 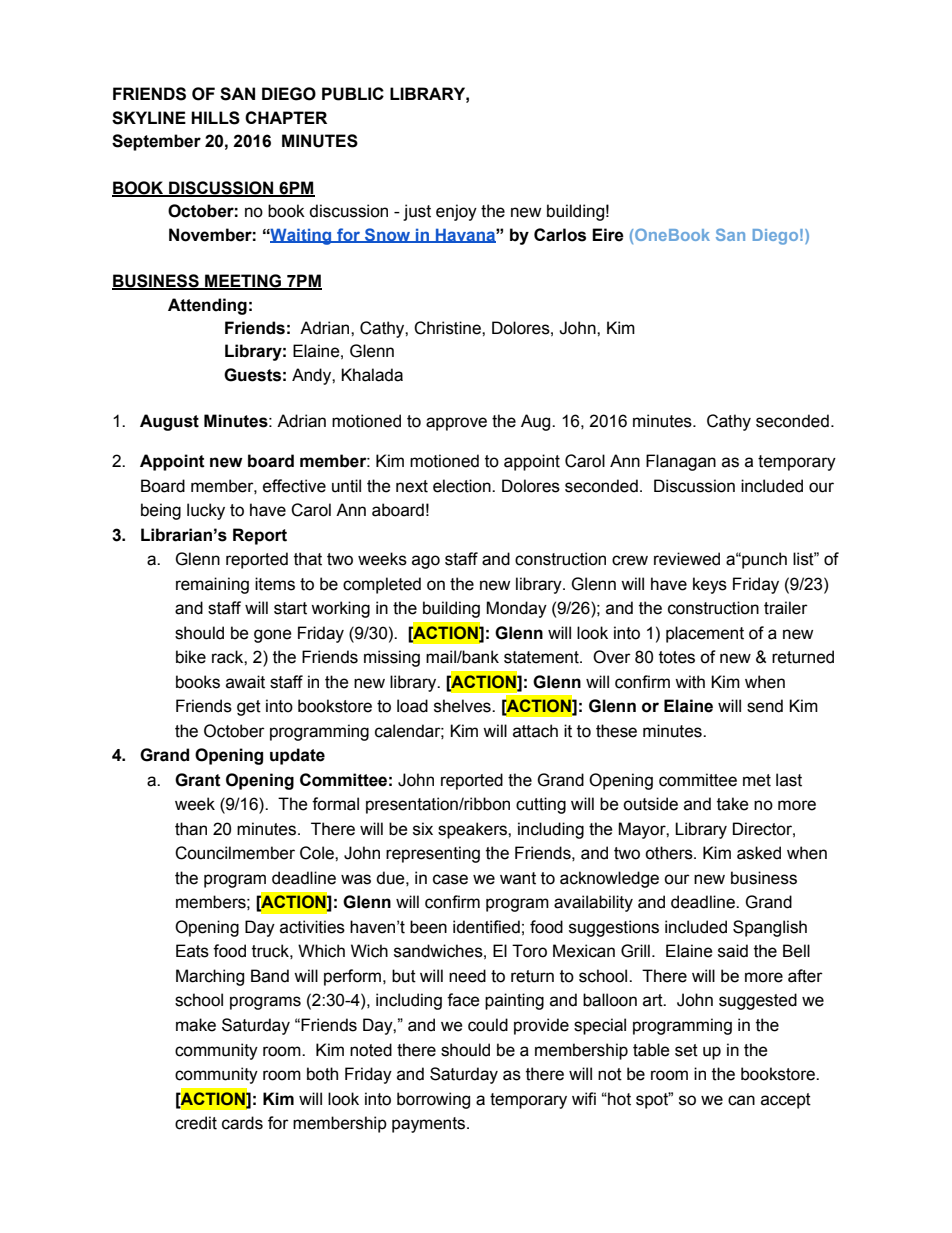 What do you see at coordinates (448, 328) in the image?
I see `Christine` at bounding box center [448, 328].
